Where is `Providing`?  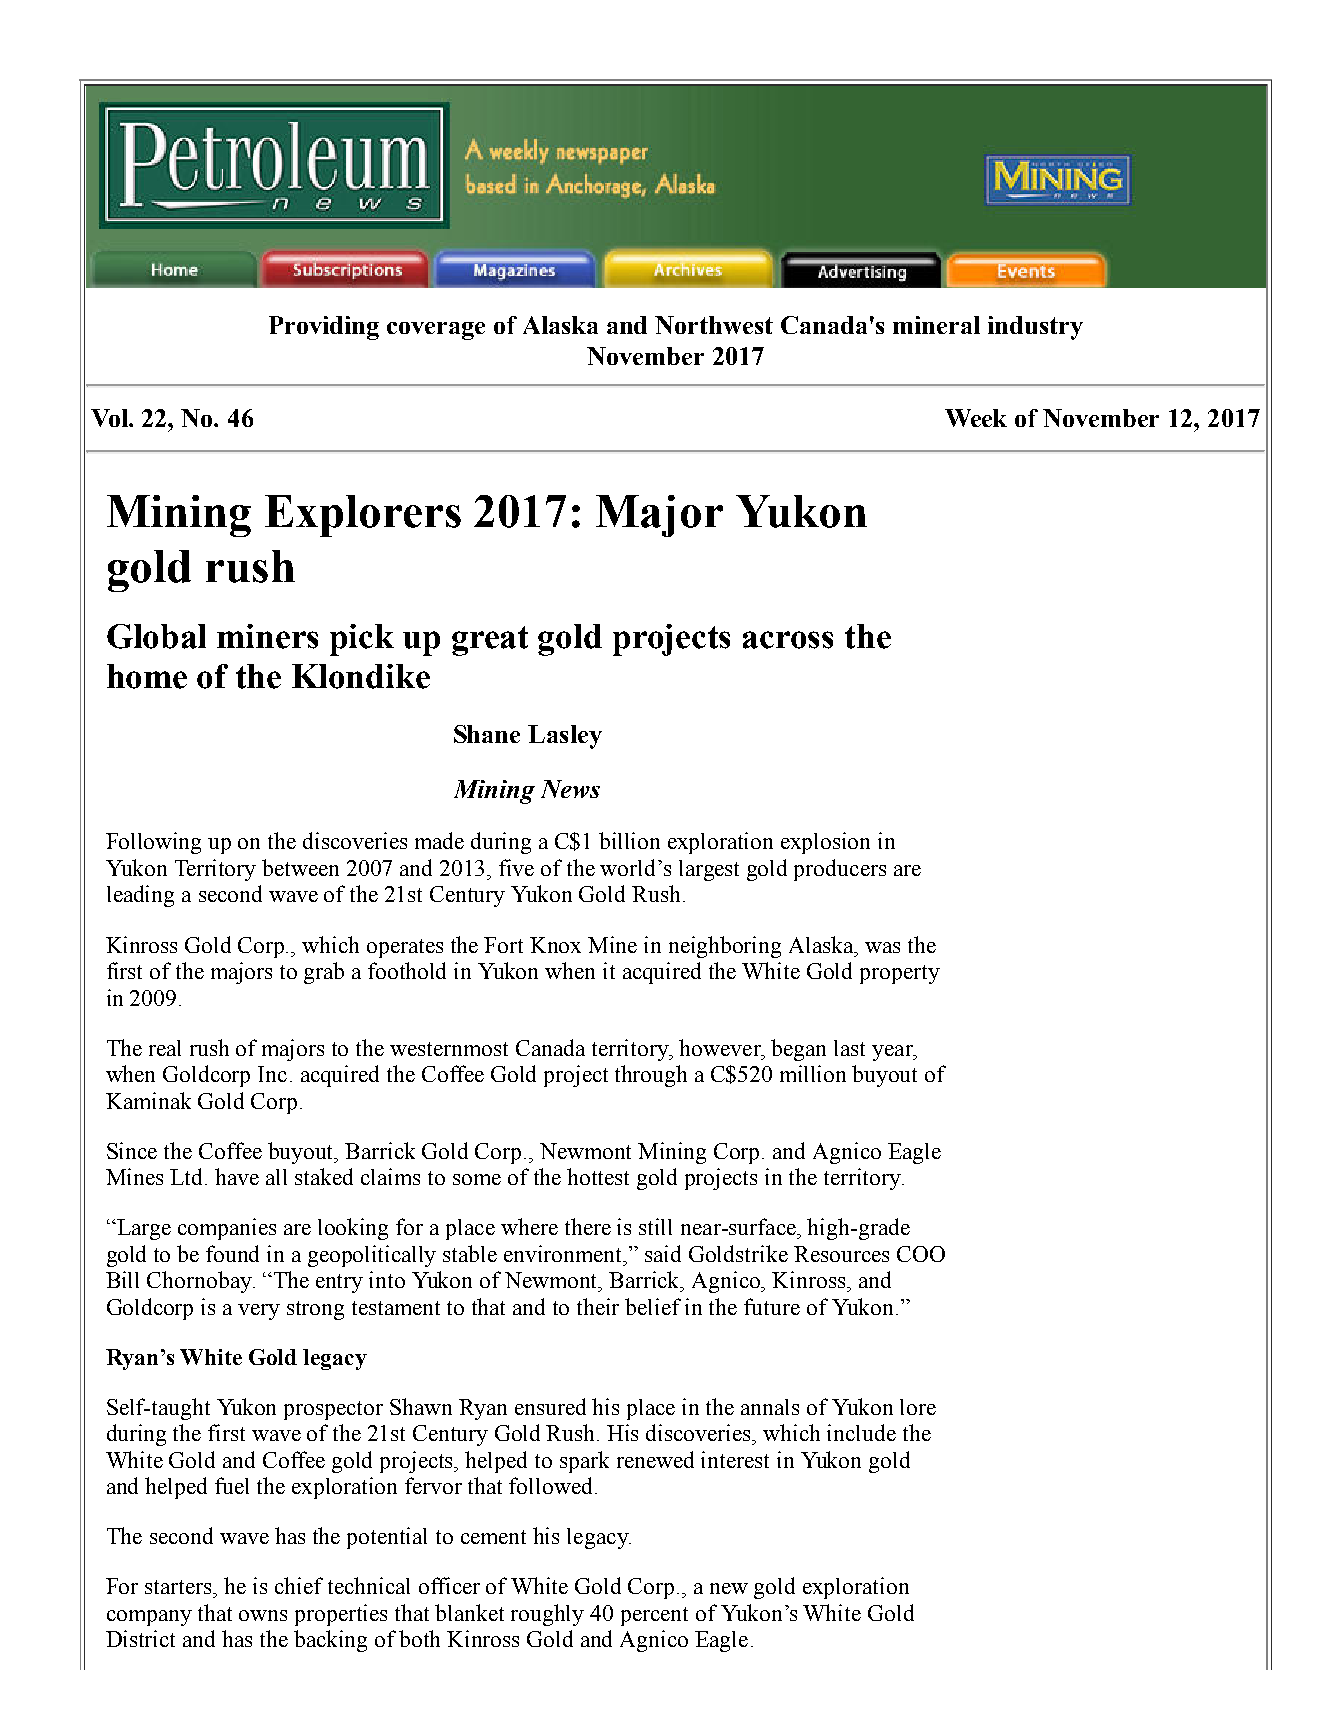
Providing is located at coordinates (324, 328).
